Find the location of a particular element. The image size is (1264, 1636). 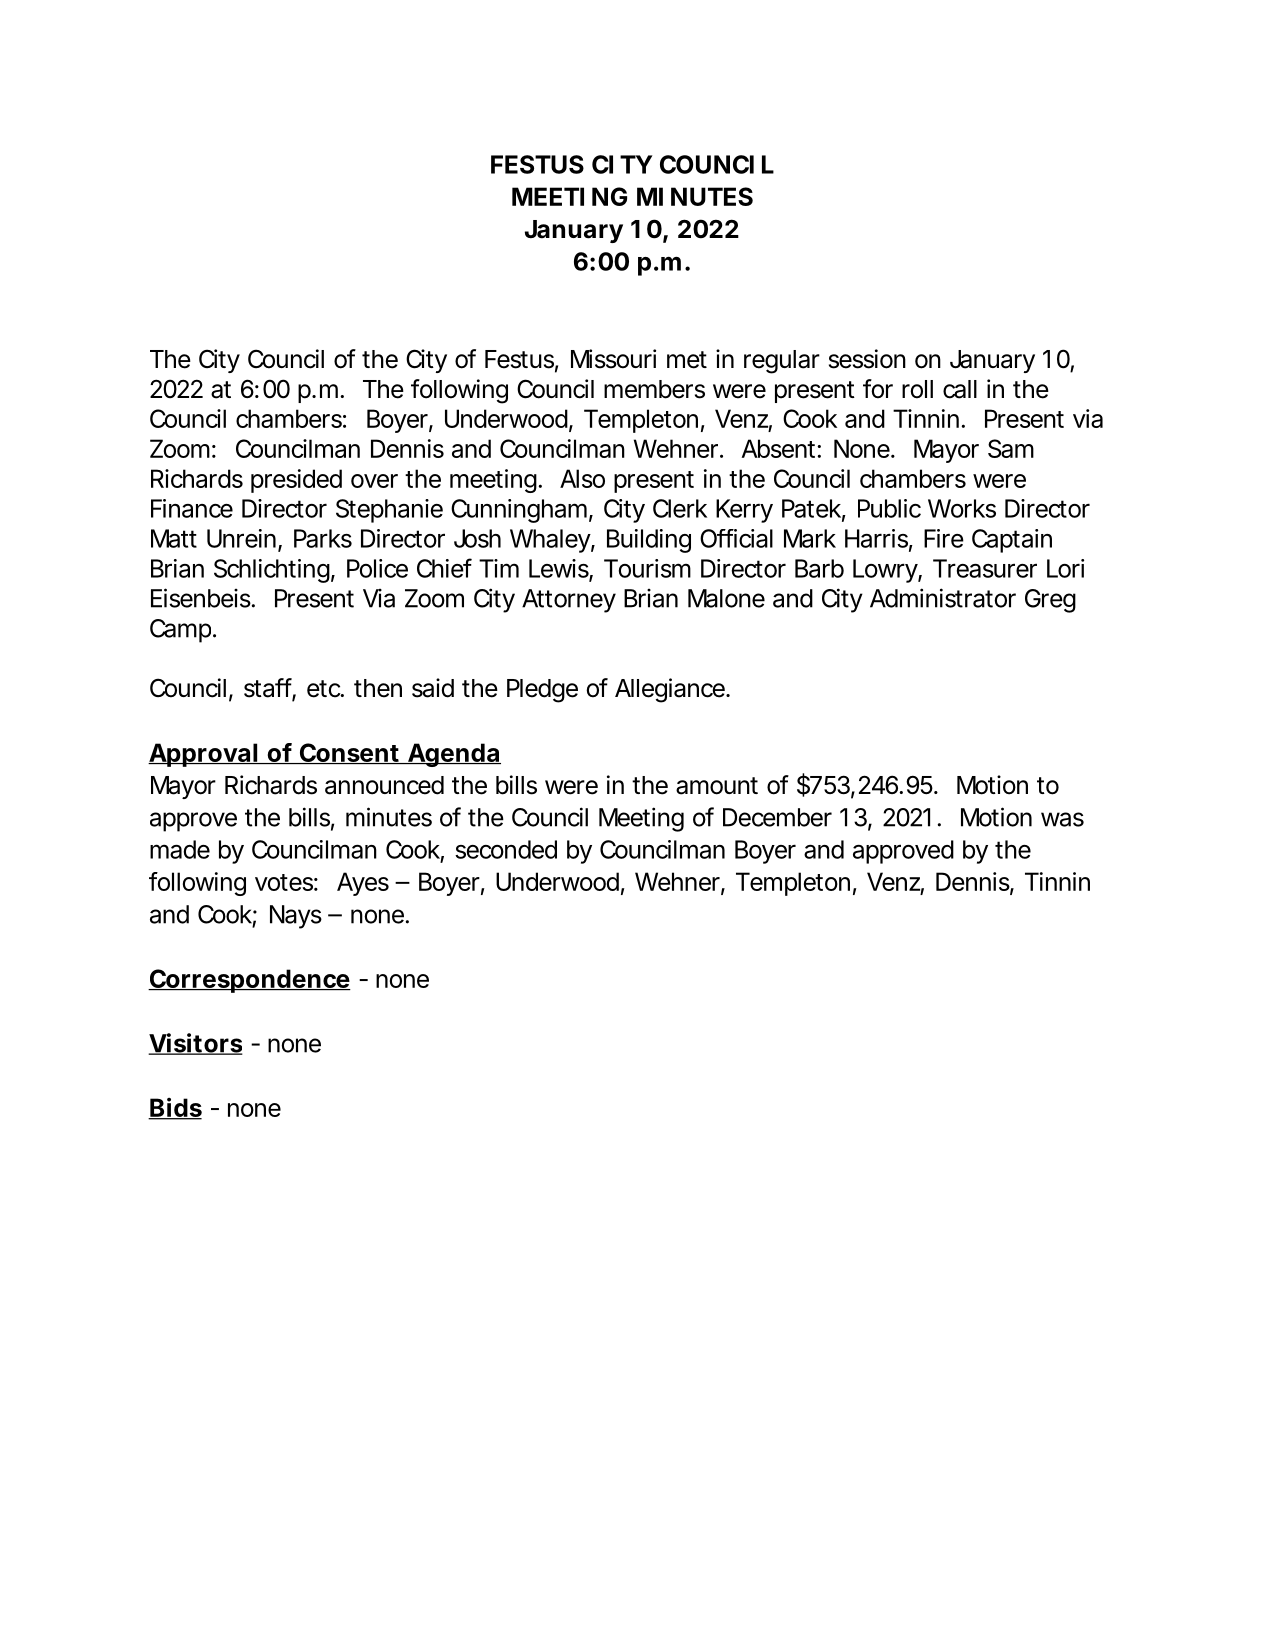

December is located at coordinates (777, 817).
